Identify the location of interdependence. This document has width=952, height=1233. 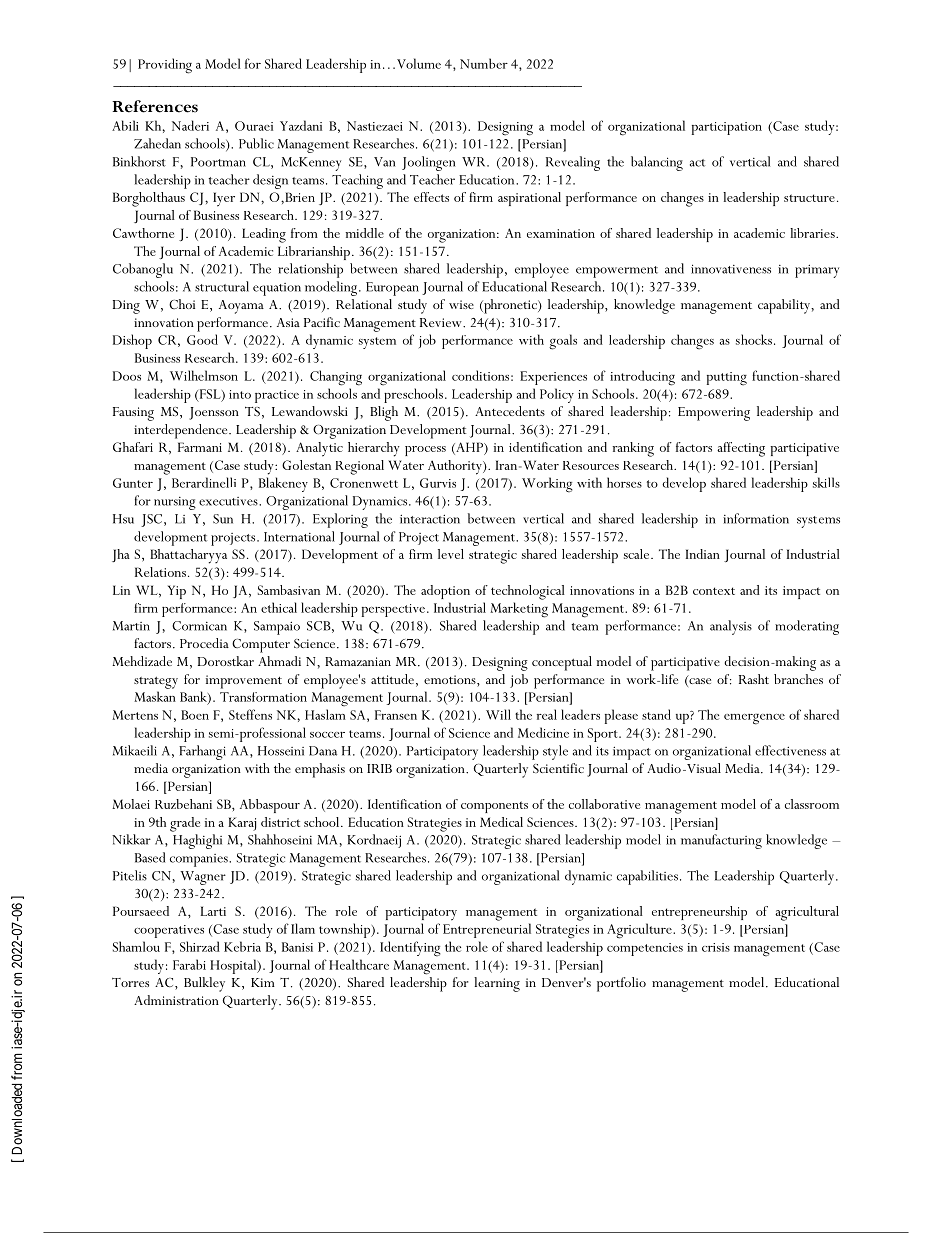
(182, 431).
